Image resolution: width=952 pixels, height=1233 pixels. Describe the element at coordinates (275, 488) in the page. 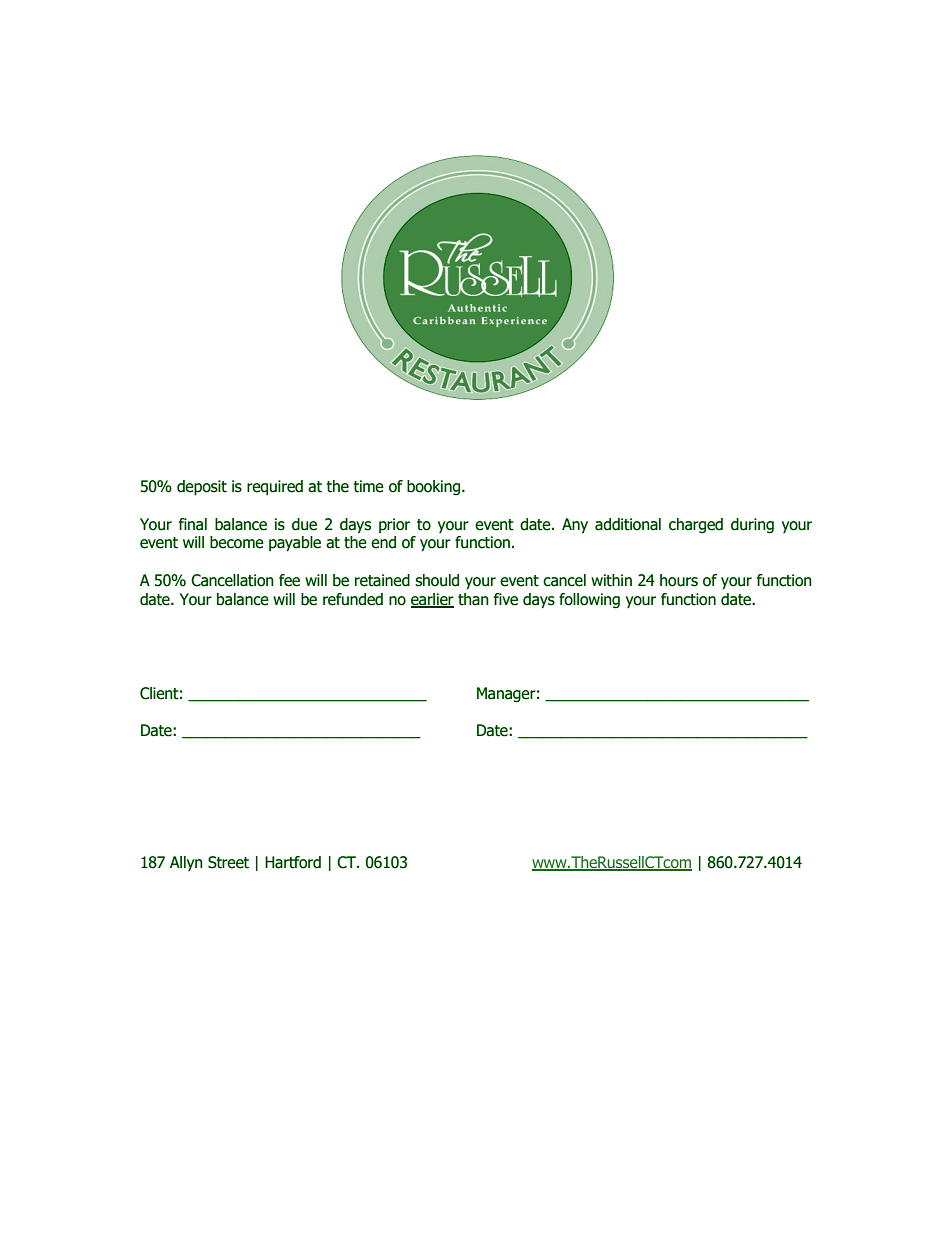

I see `required` at that location.
